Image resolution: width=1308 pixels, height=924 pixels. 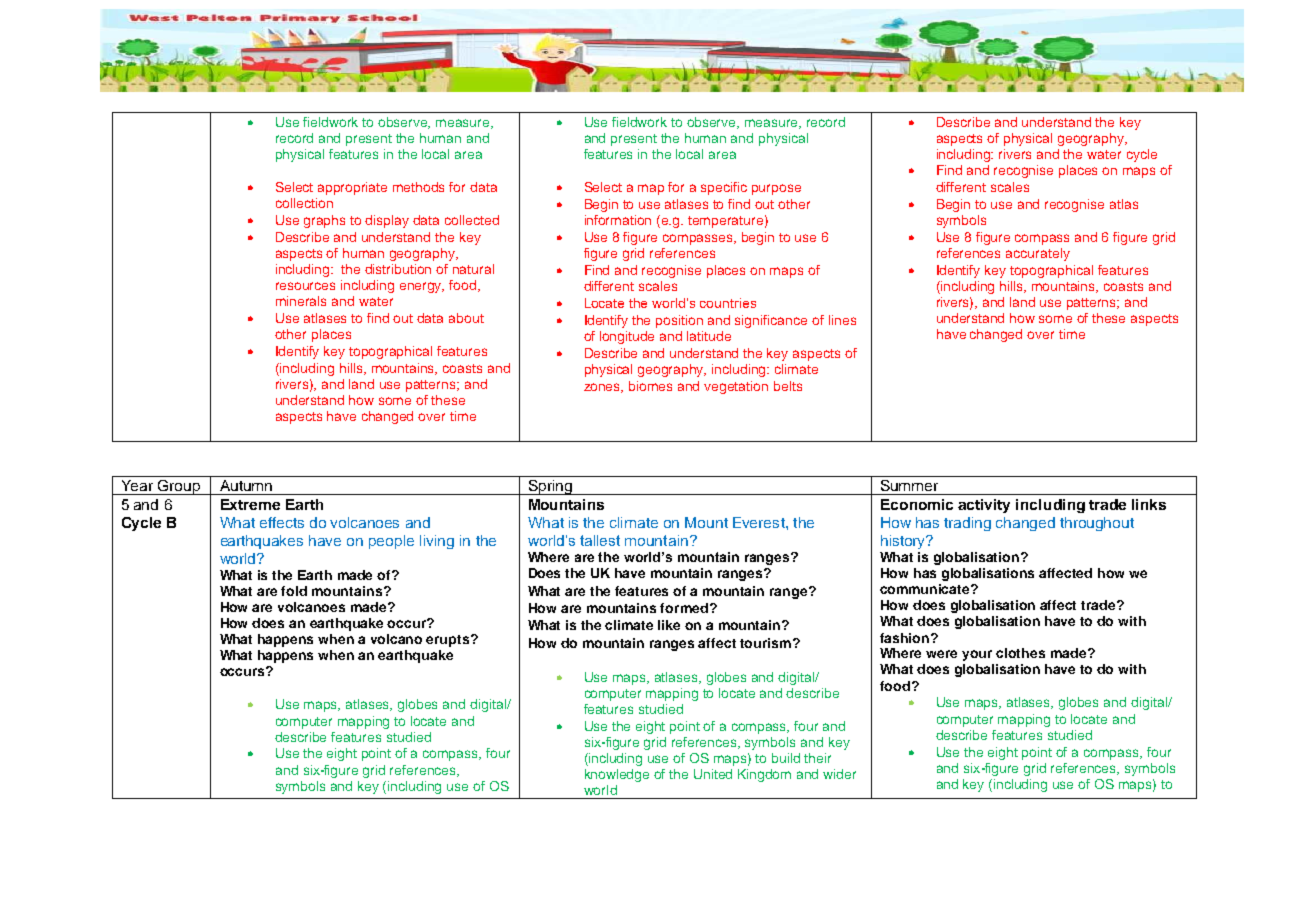 I want to click on information, so click(x=618, y=220).
